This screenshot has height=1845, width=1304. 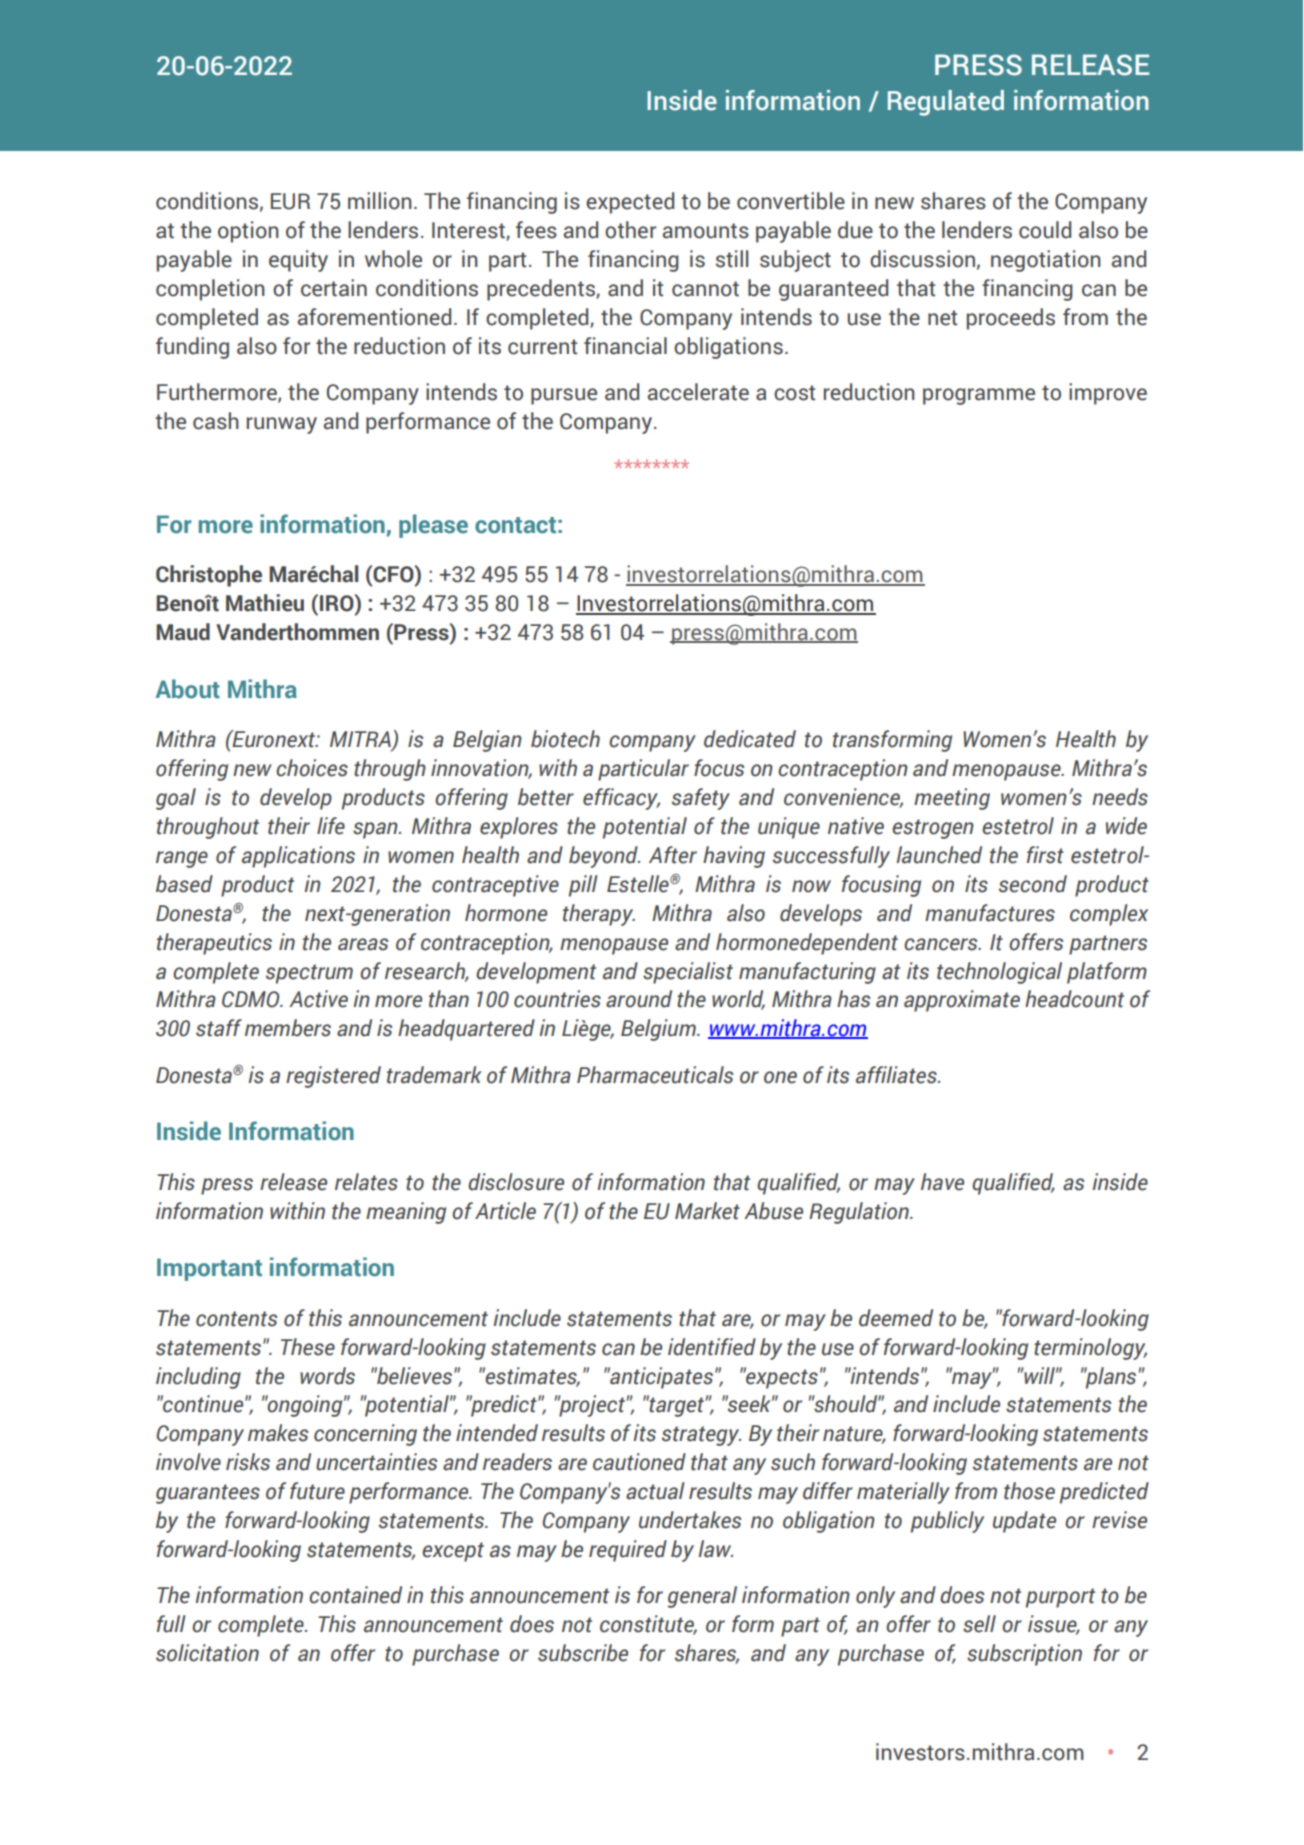 I want to click on After, so click(x=673, y=855).
